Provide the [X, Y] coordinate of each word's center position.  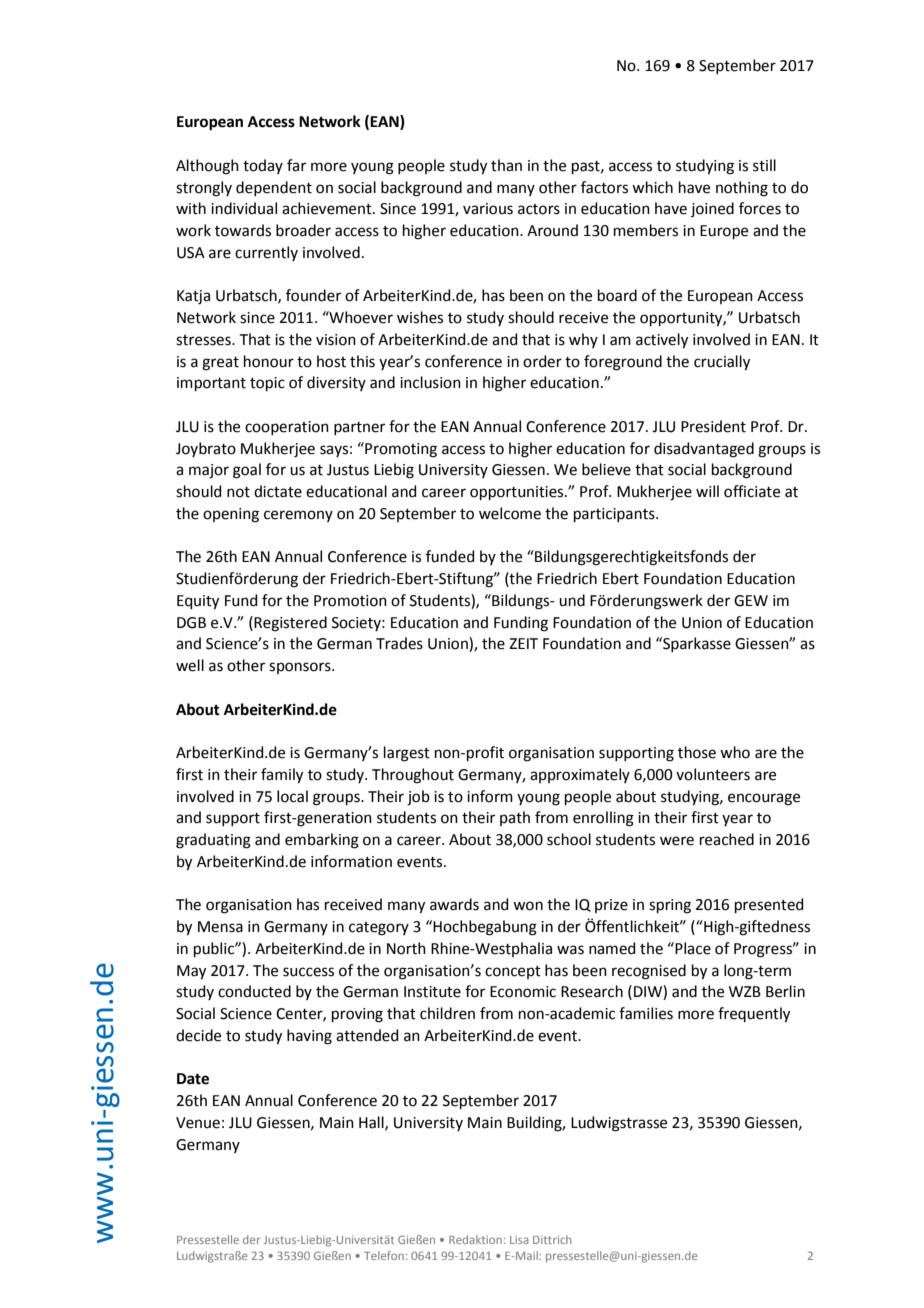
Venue [198, 1123]
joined [712, 209]
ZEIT [523, 643]
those [697, 752]
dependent [274, 188]
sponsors [301, 668]
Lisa [519, 1240]
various [488, 209]
